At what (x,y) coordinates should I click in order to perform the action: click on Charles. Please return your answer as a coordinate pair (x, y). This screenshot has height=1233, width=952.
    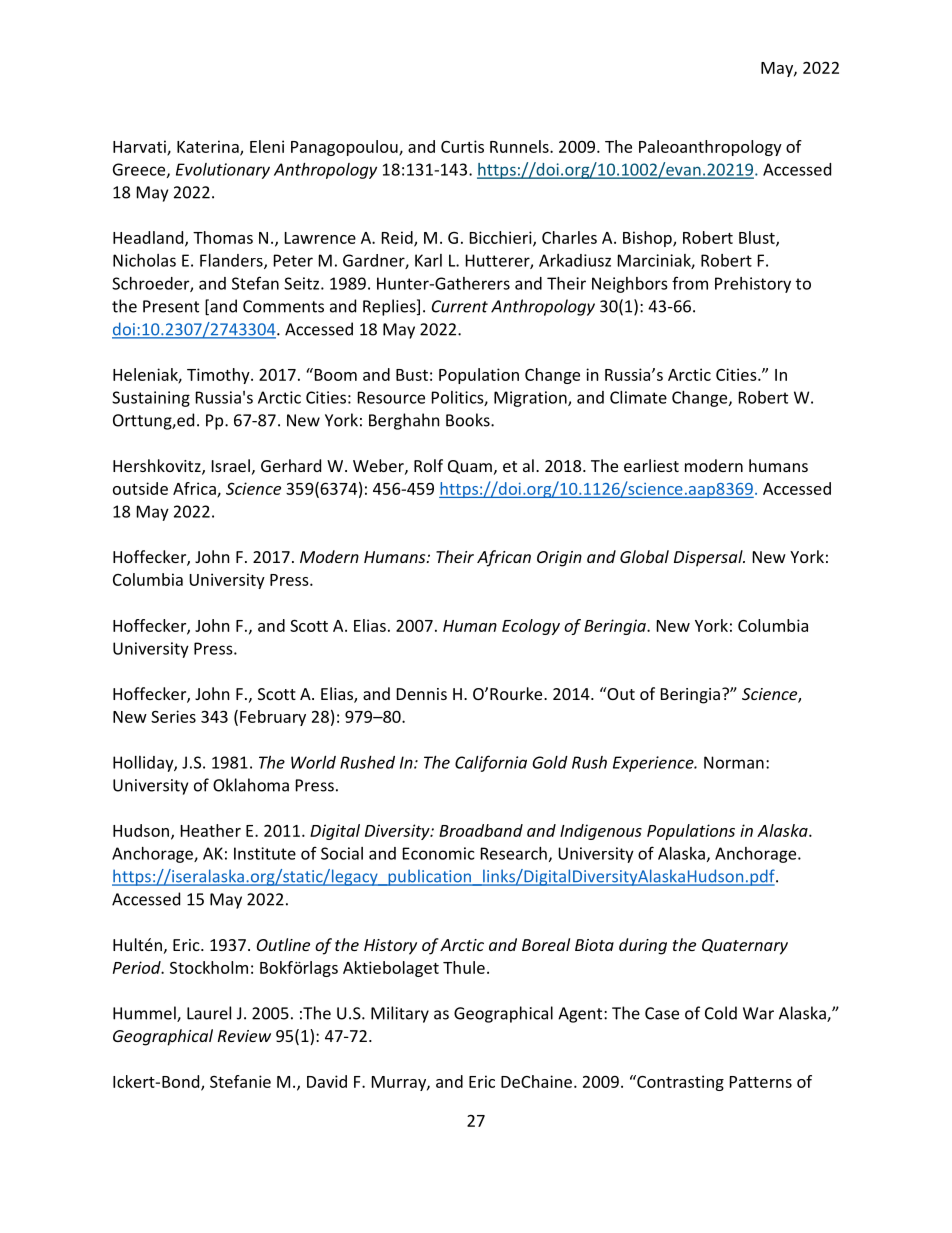
    Looking at the image, I should click on (569, 237).
